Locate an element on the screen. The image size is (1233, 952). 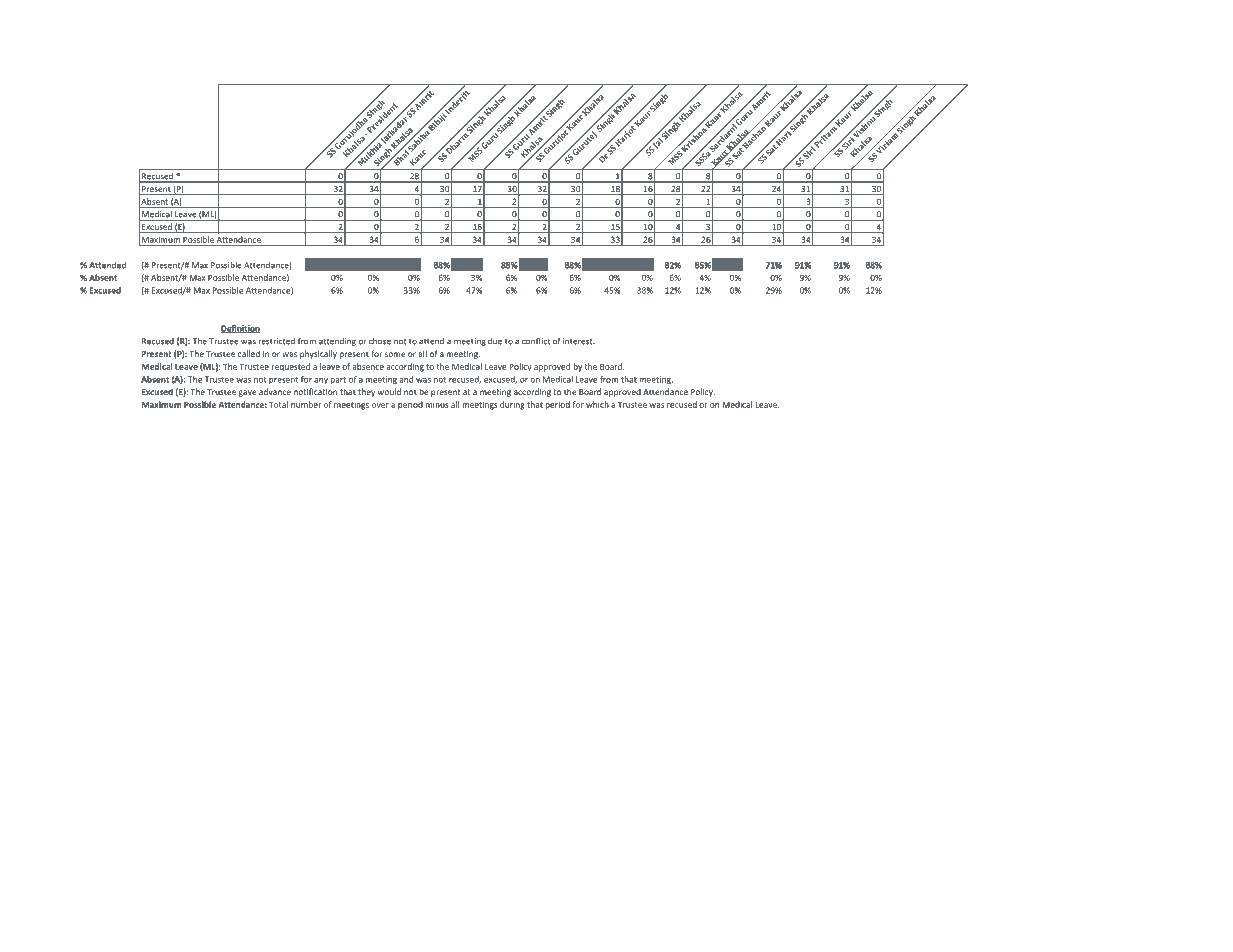
interest is located at coordinates (579, 341).
